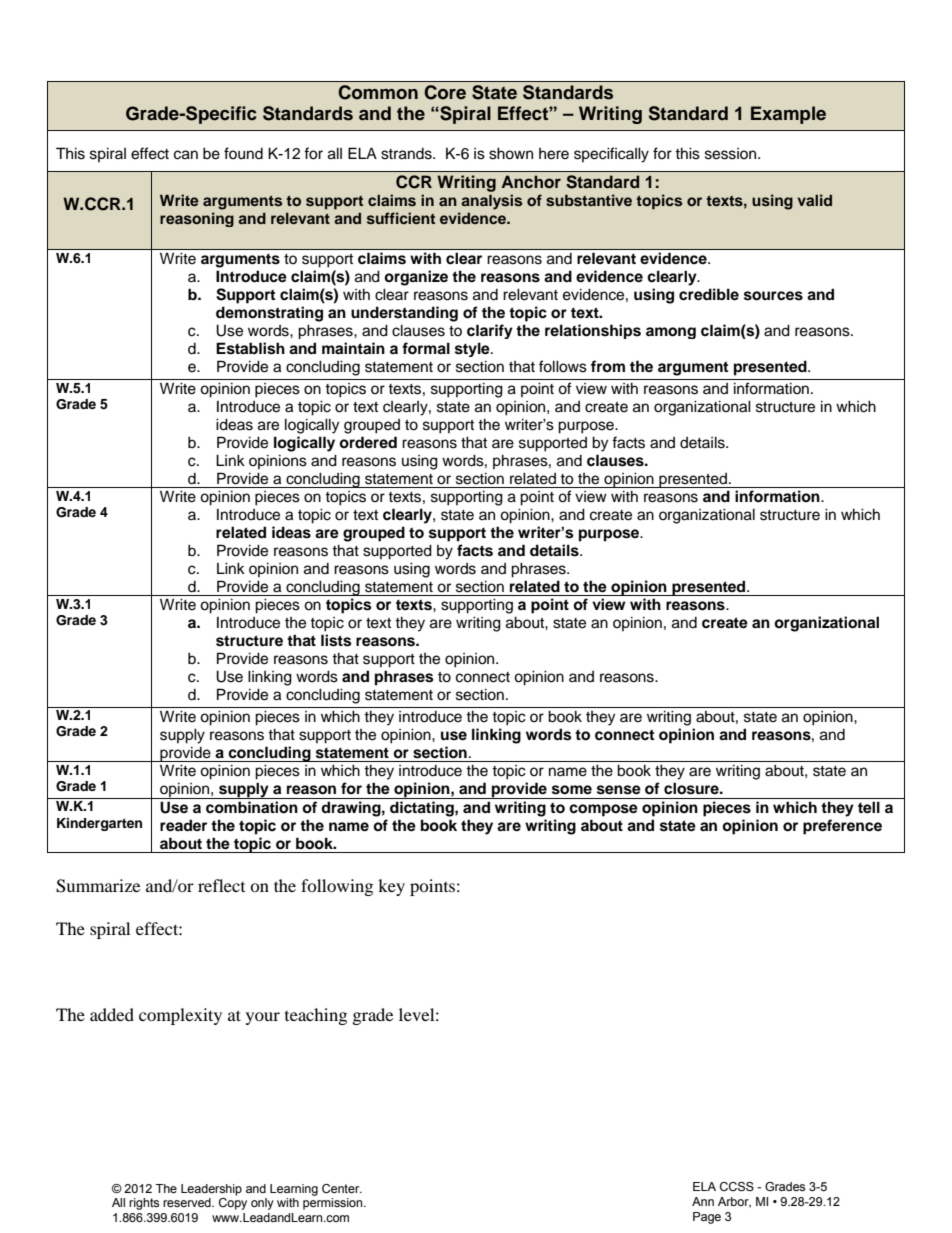  I want to click on shown, so click(511, 153).
